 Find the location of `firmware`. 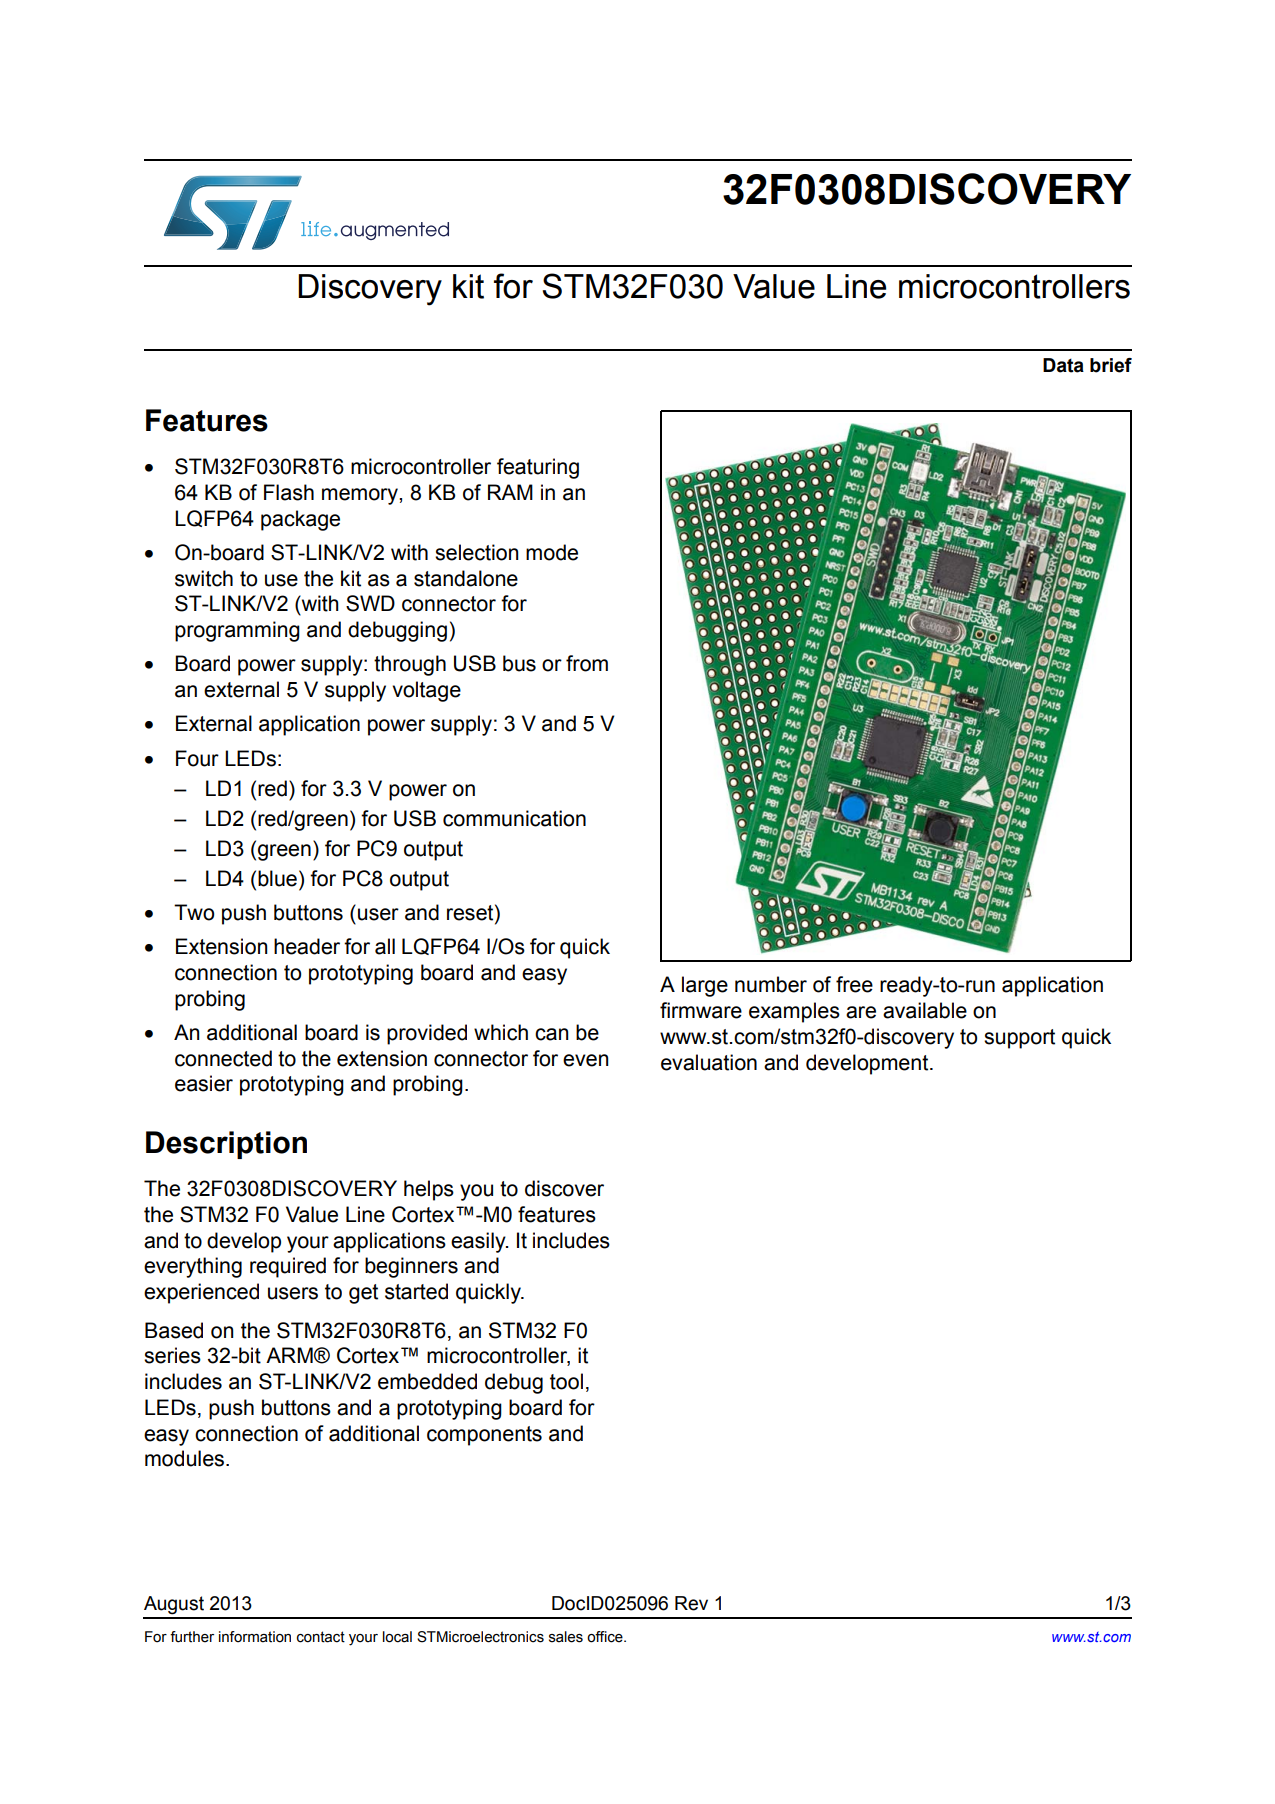

firmware is located at coordinates (701, 1010).
